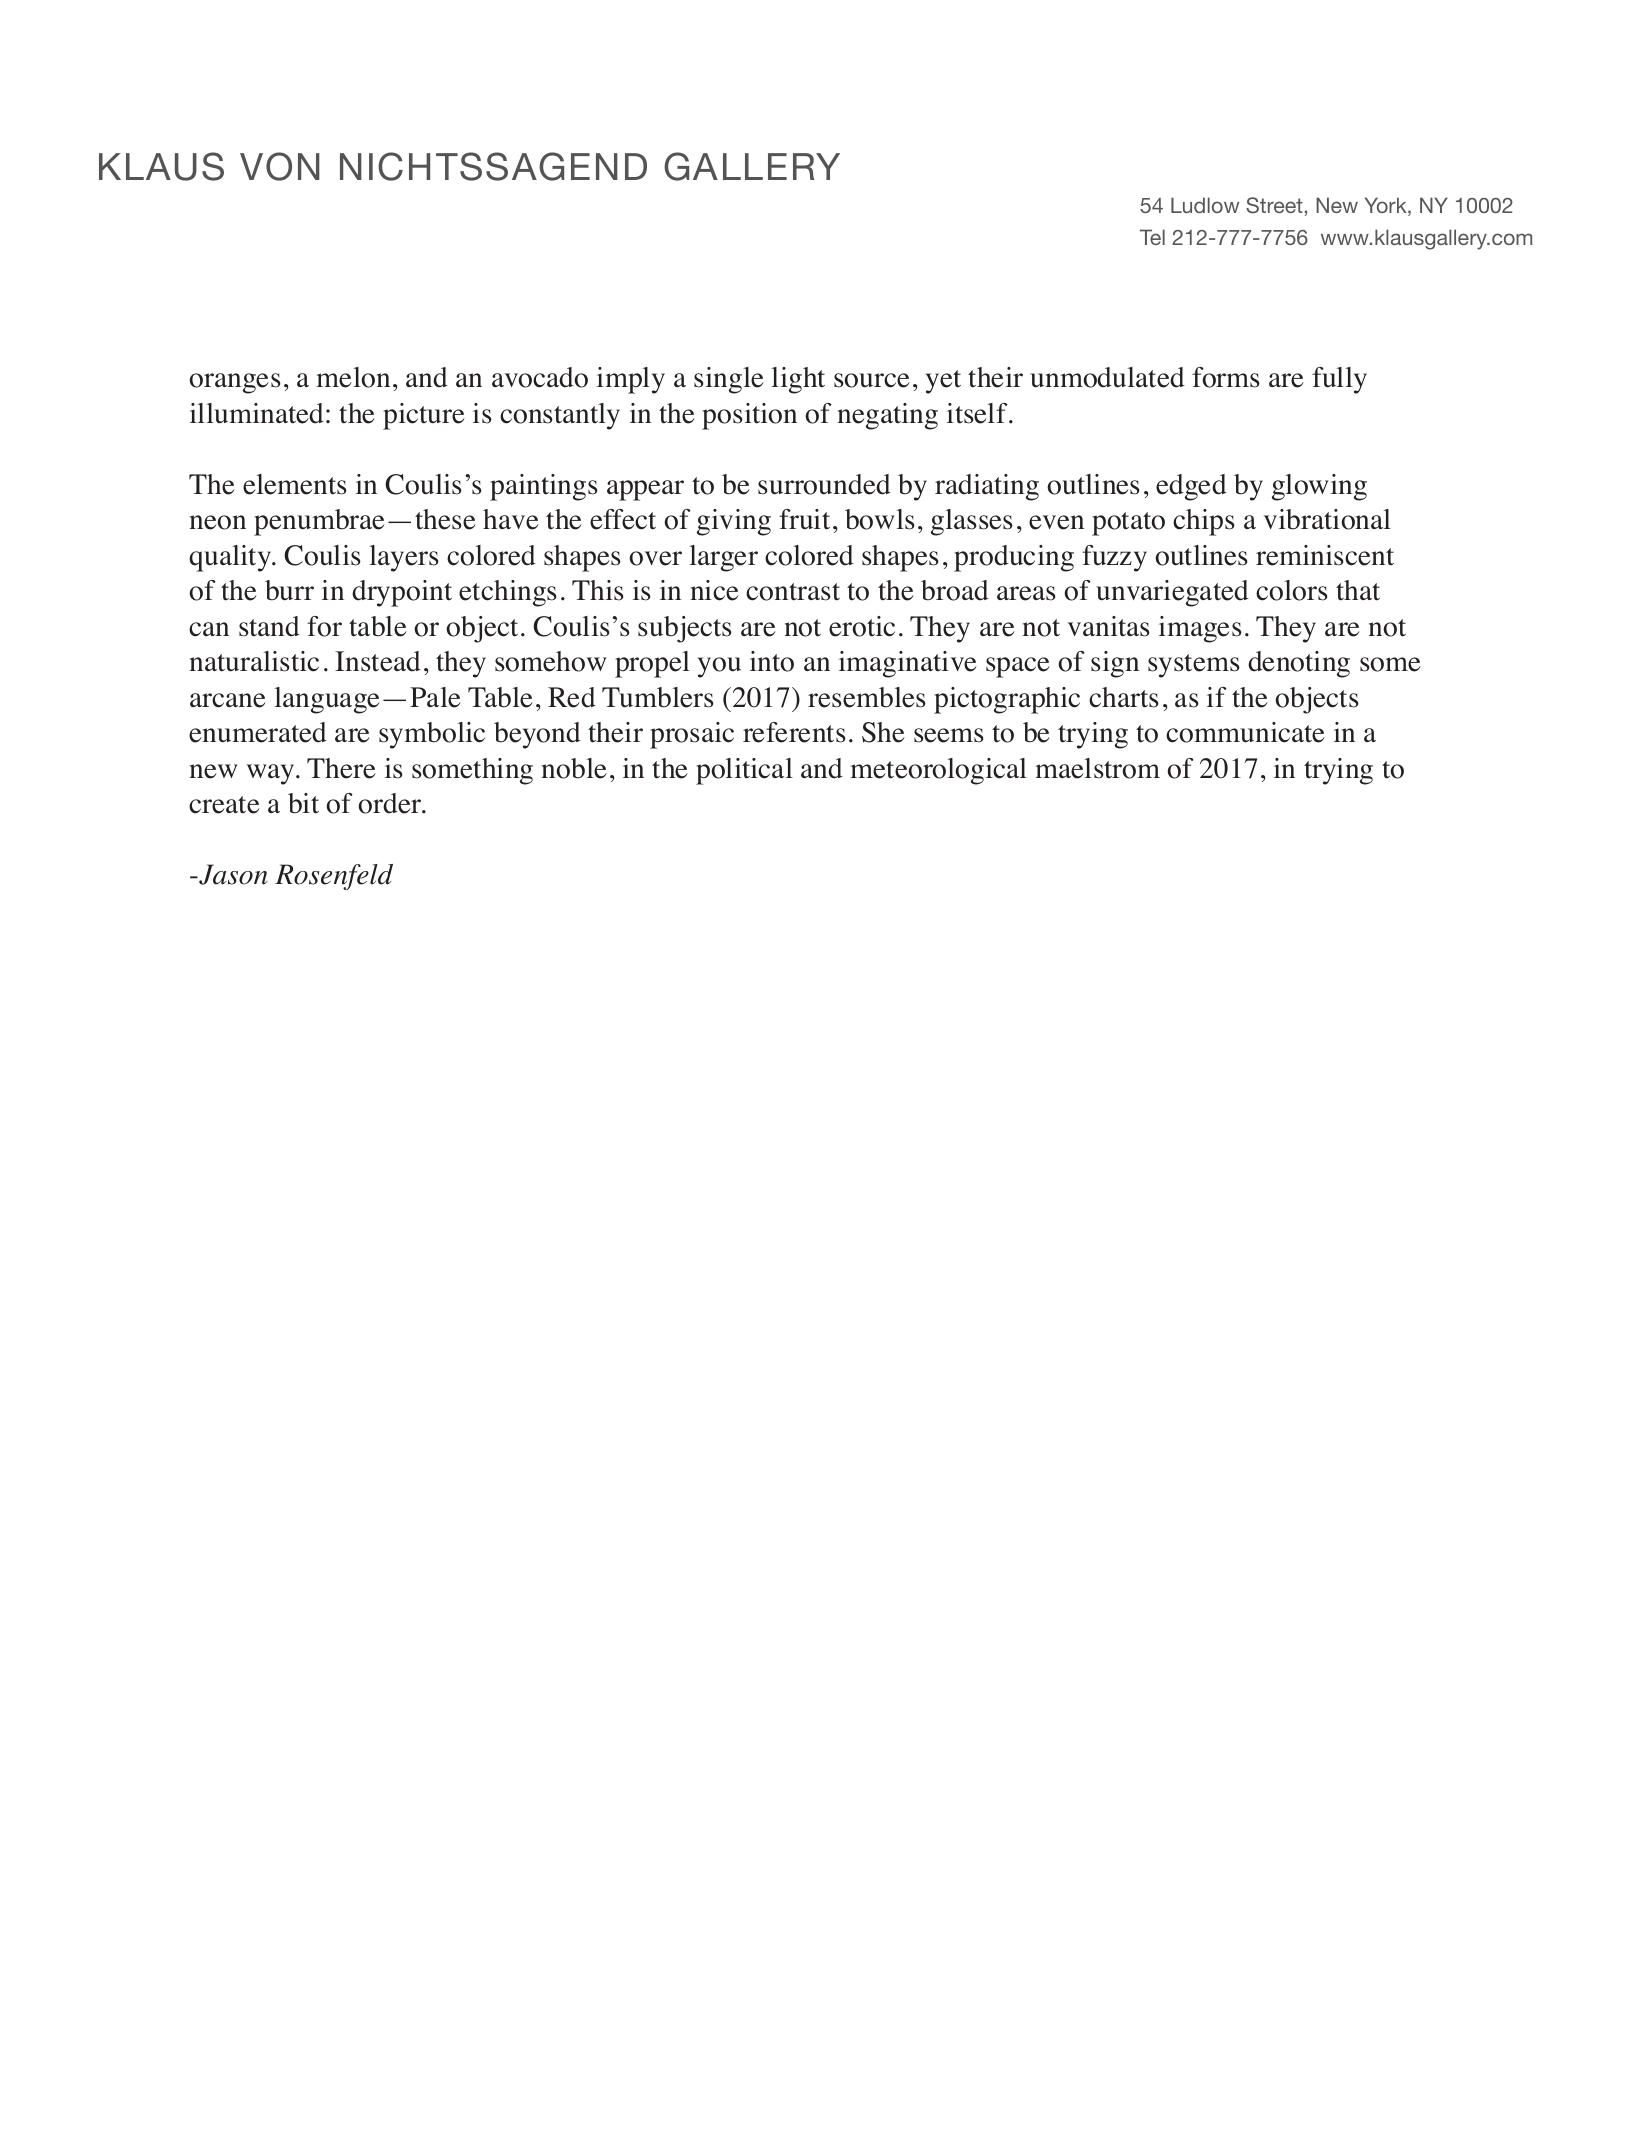  I want to click on stand, so click(269, 626).
